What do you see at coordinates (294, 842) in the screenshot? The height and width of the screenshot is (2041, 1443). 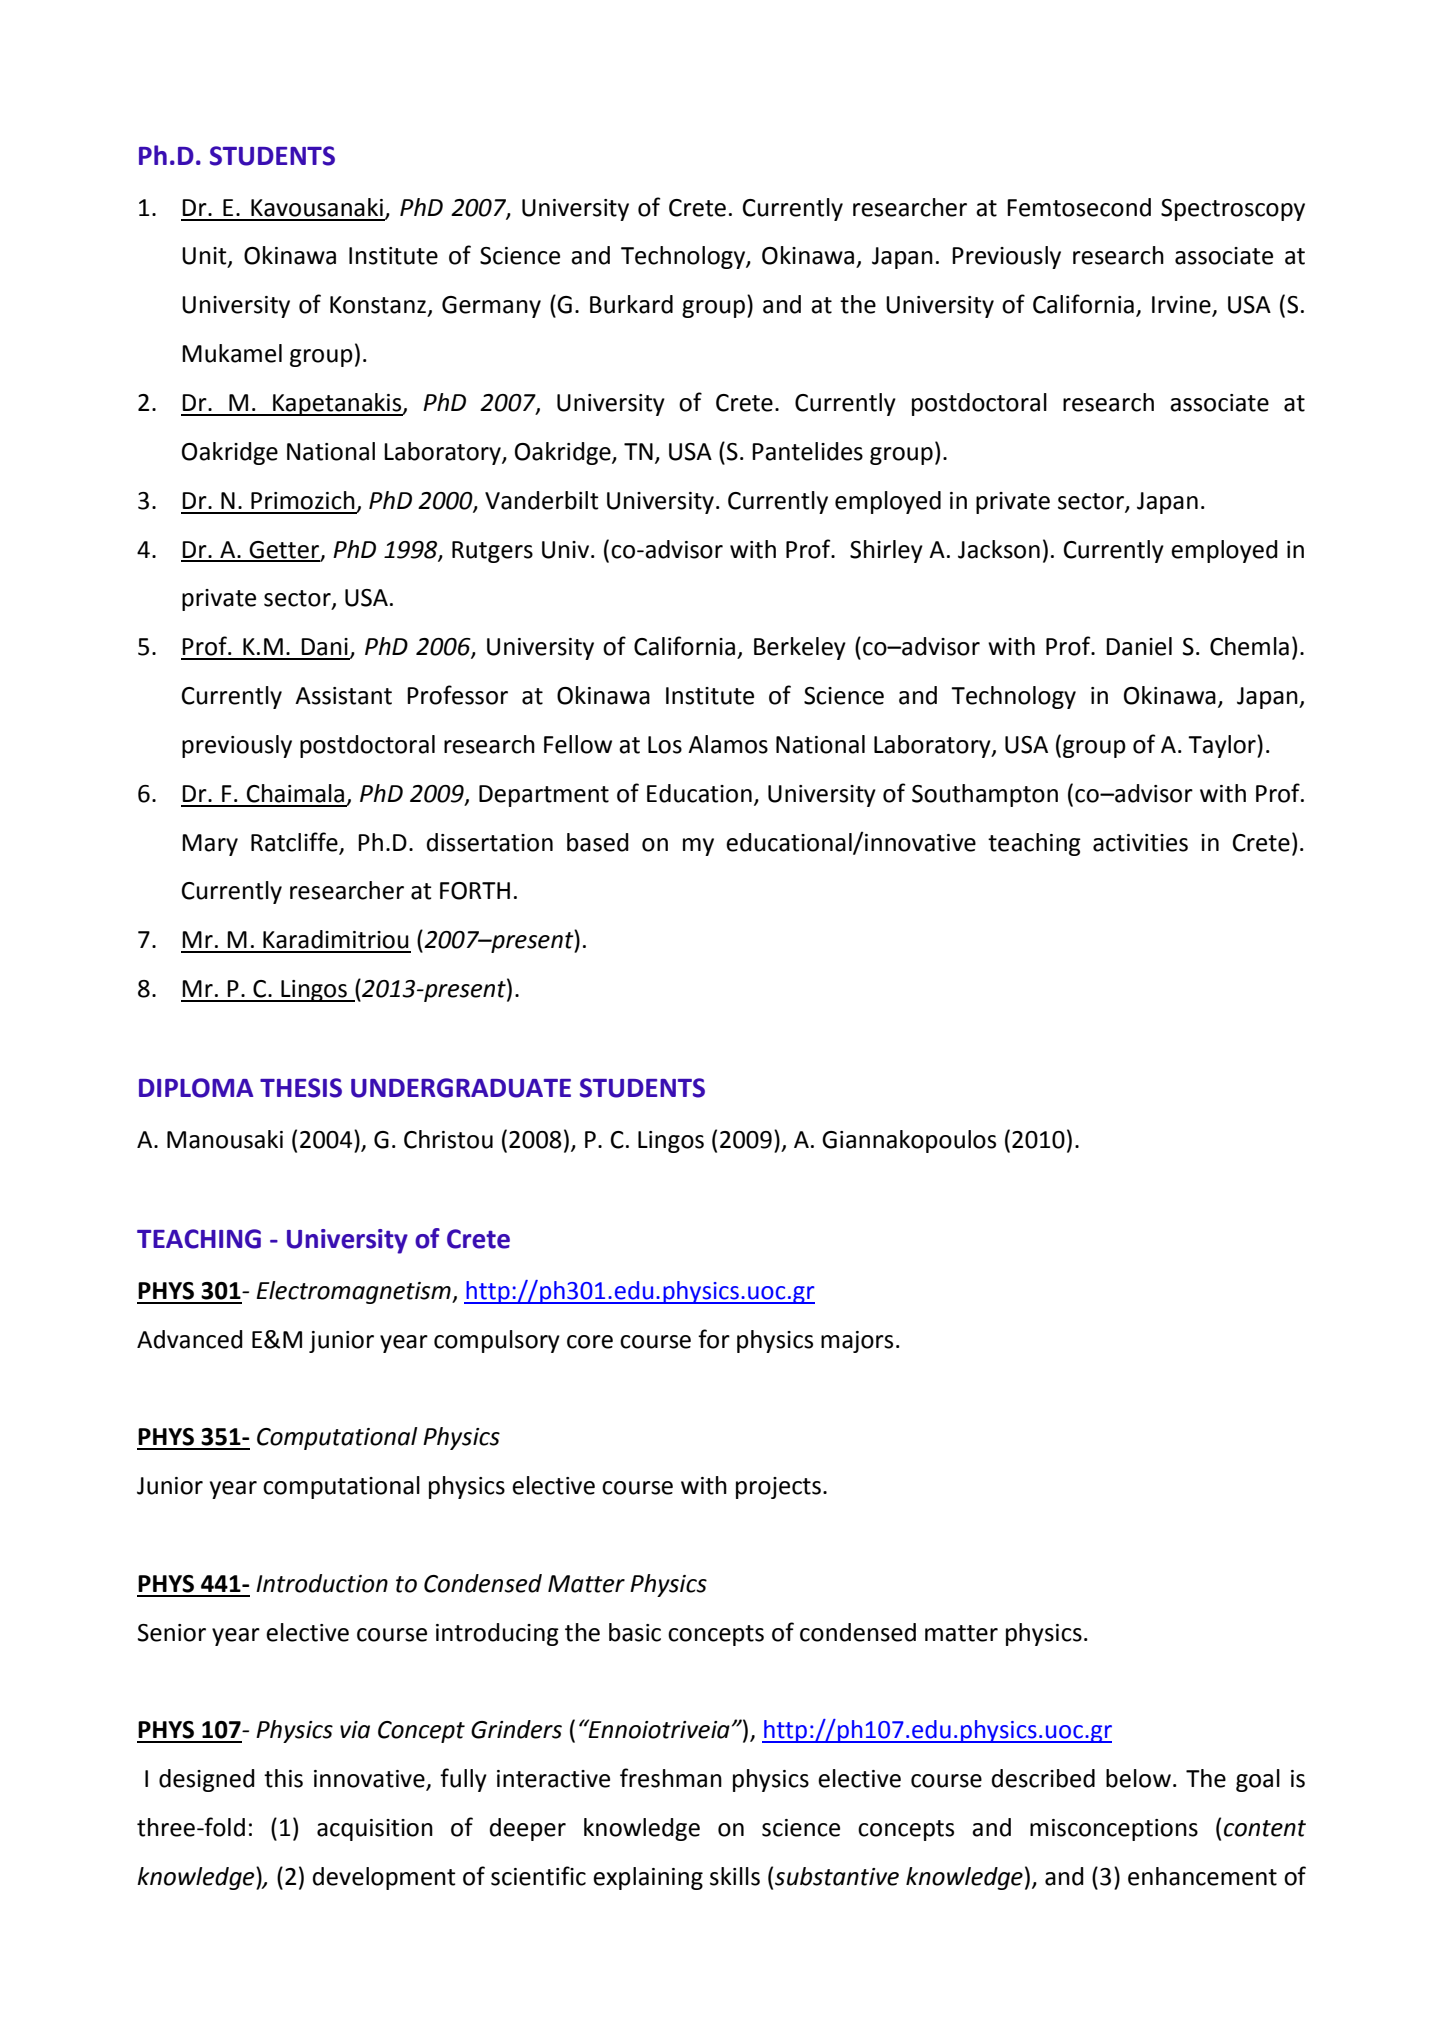 I see `Ratcliffe` at bounding box center [294, 842].
